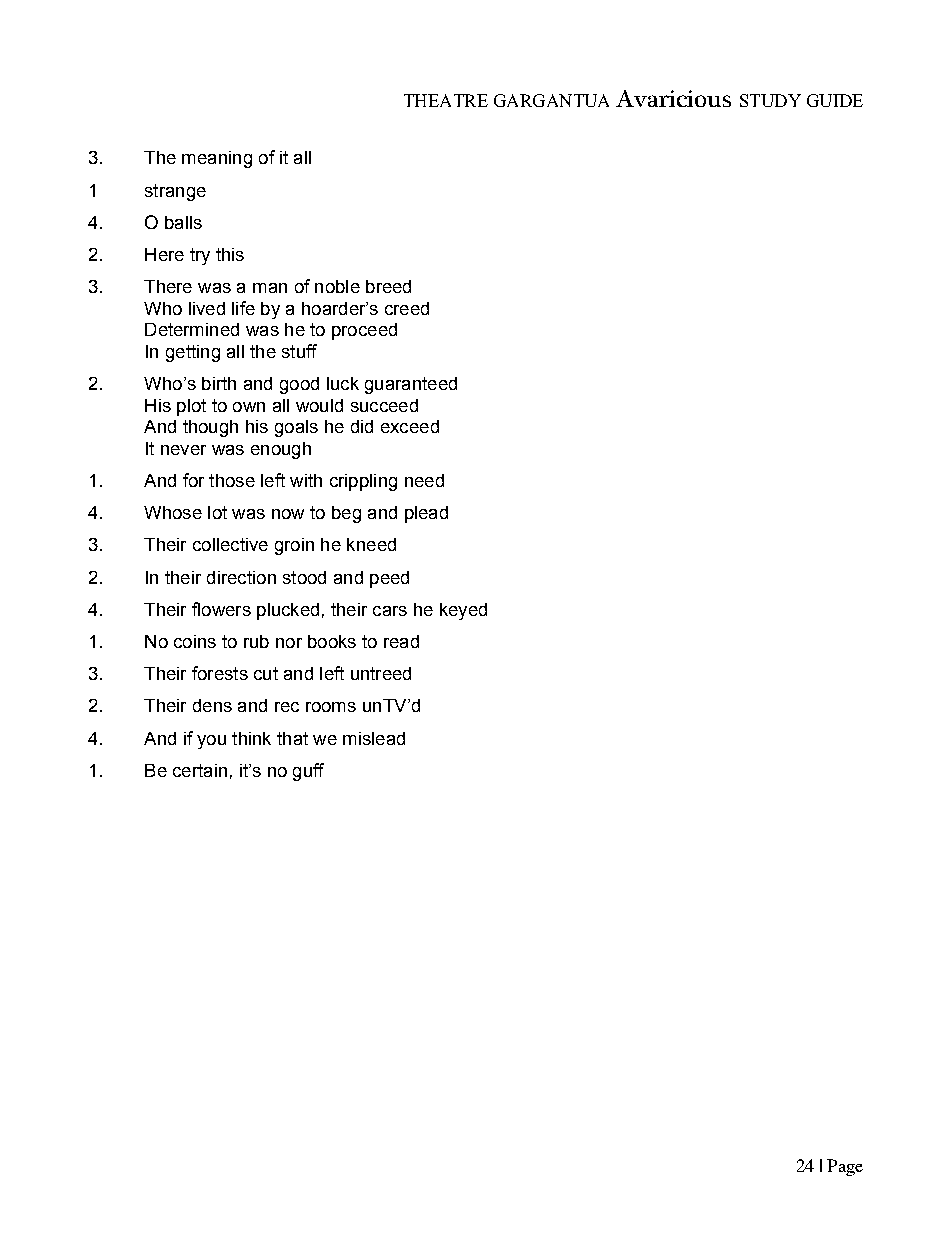 The height and width of the page is (1233, 952). What do you see at coordinates (217, 159) in the page?
I see `meaning` at bounding box center [217, 159].
